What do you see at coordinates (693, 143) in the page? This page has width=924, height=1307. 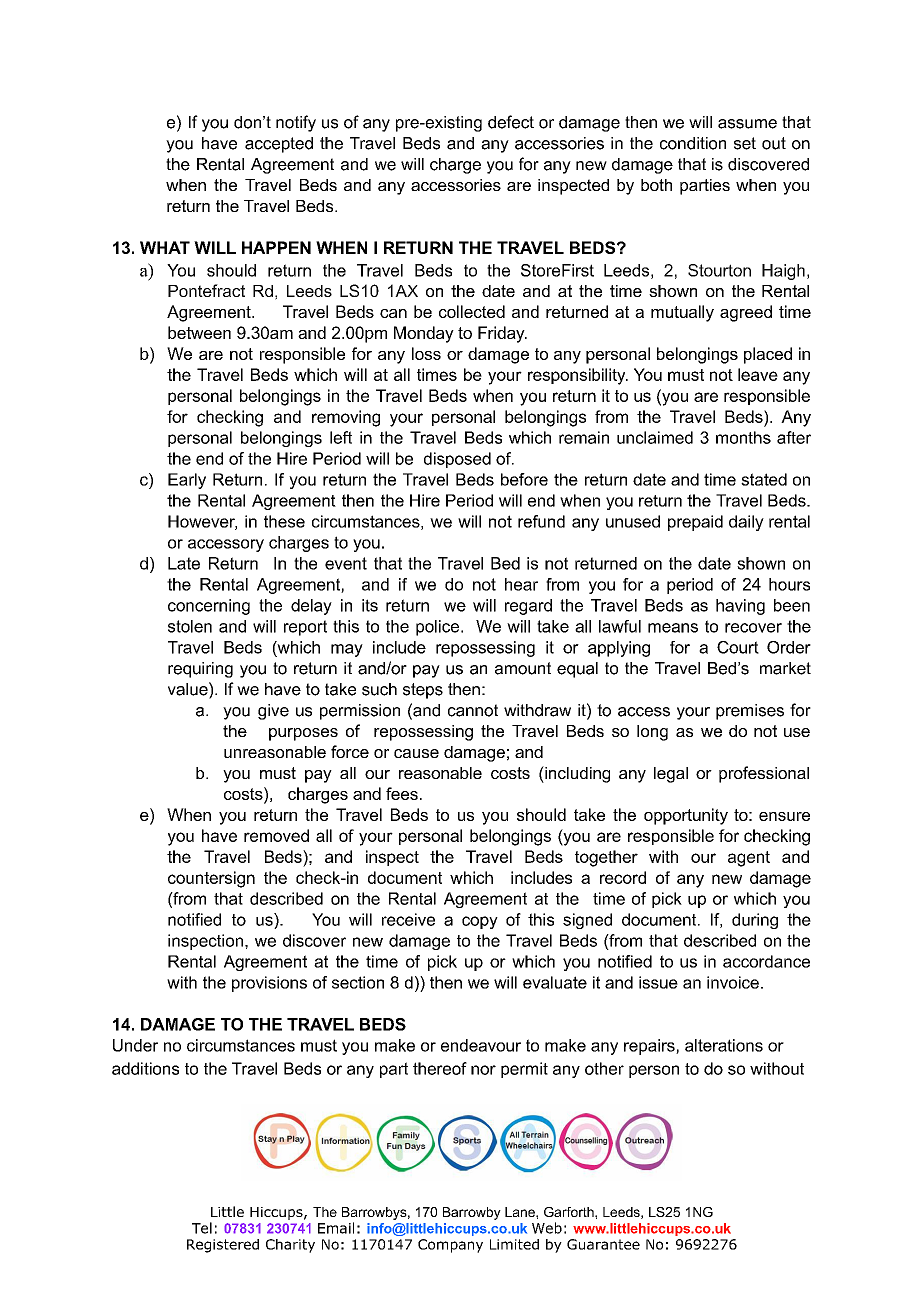 I see `condition` at bounding box center [693, 143].
